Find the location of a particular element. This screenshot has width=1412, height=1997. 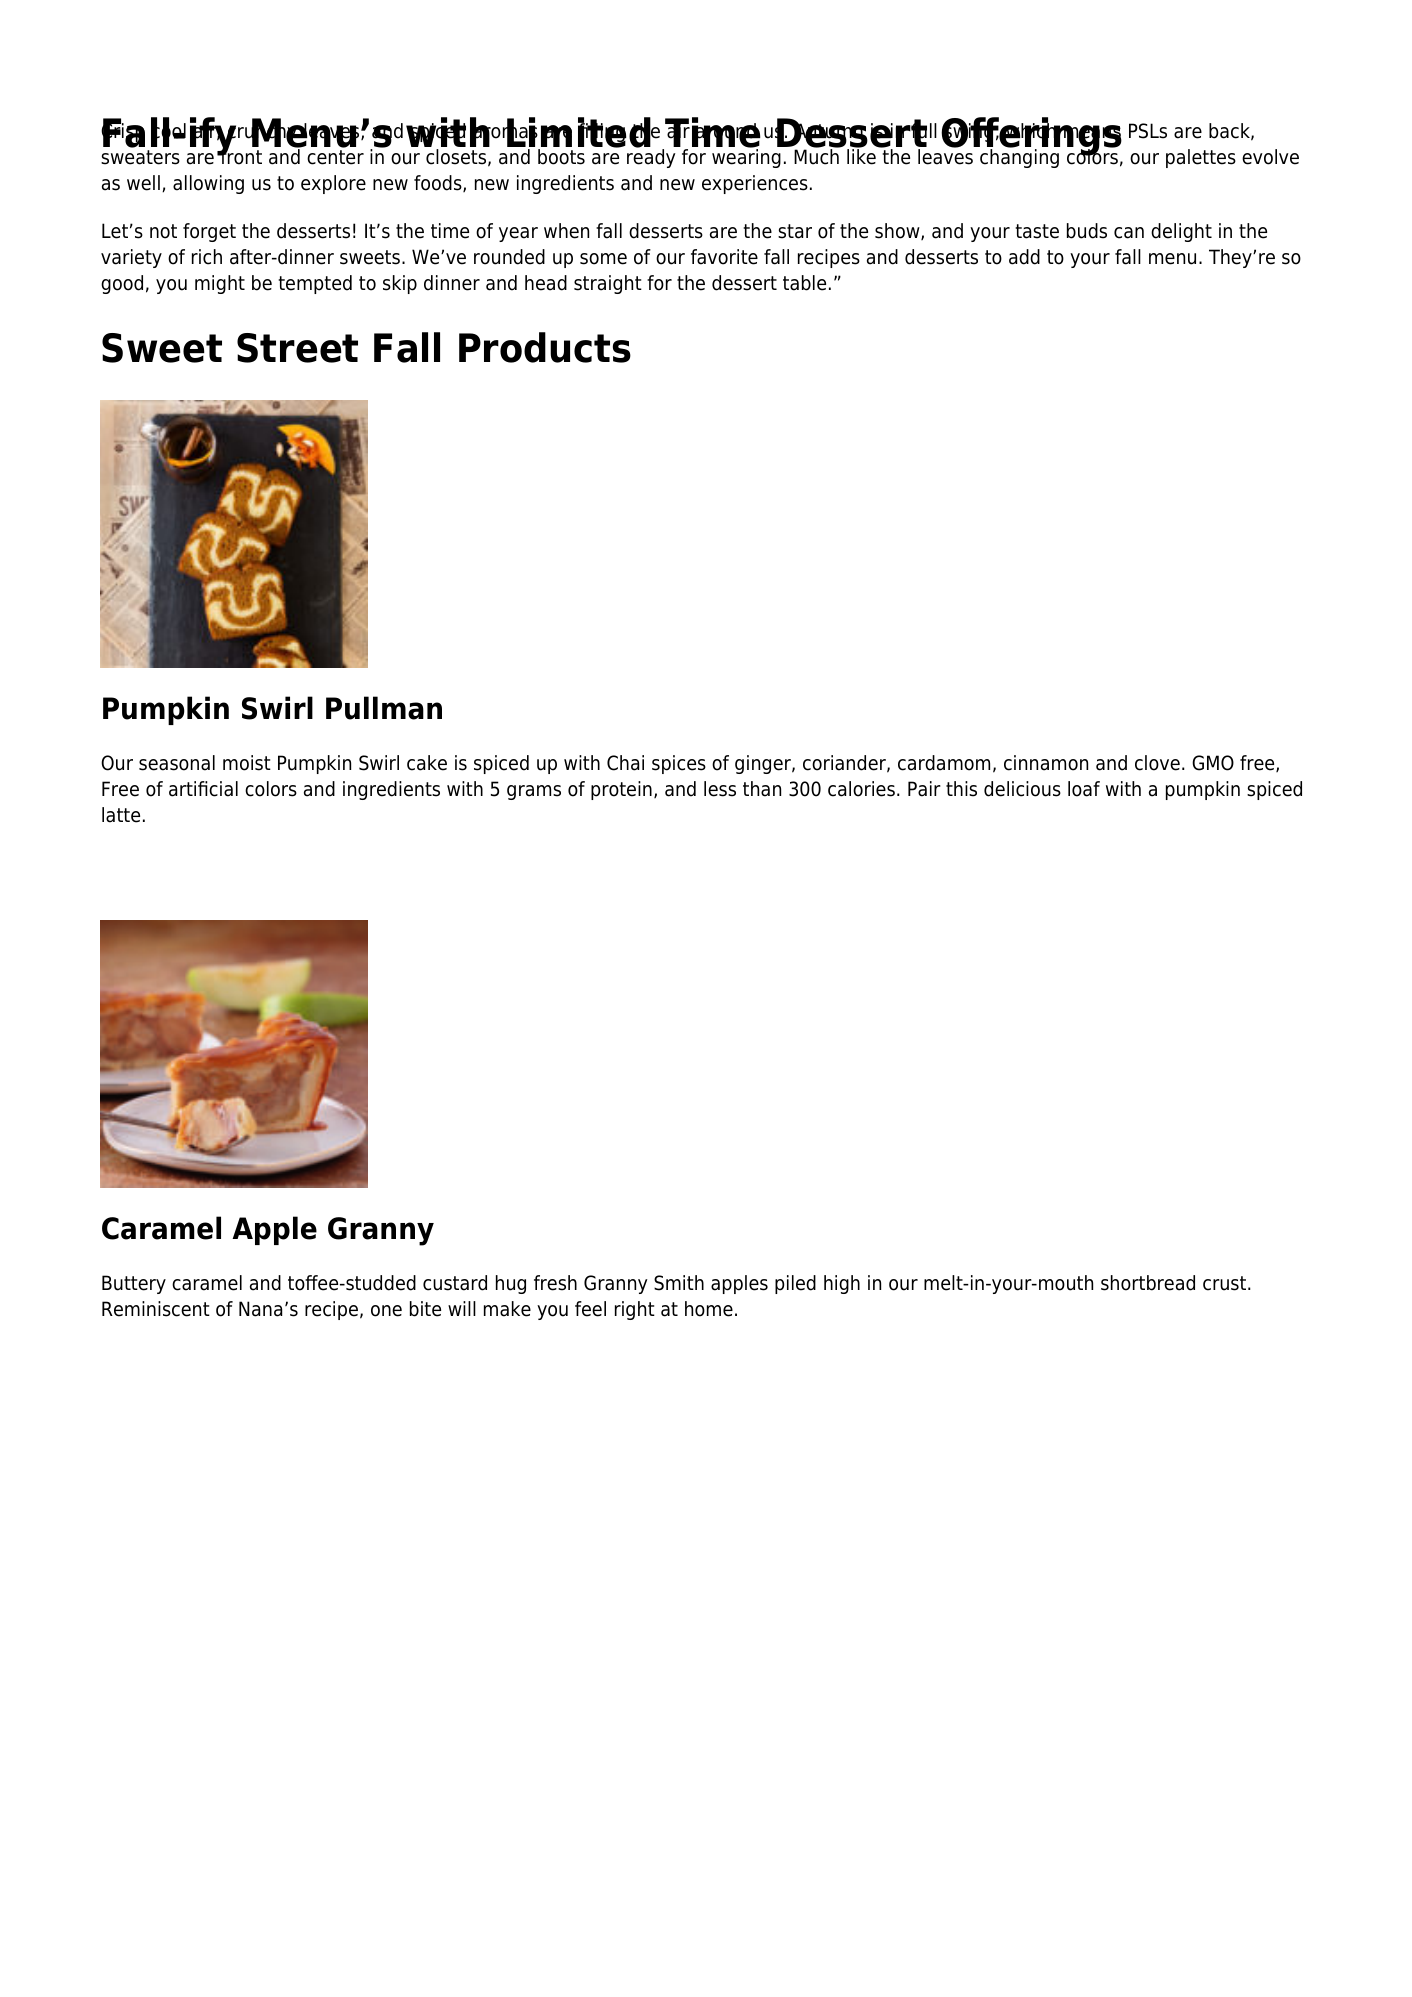

loaf is located at coordinates (1084, 789).
